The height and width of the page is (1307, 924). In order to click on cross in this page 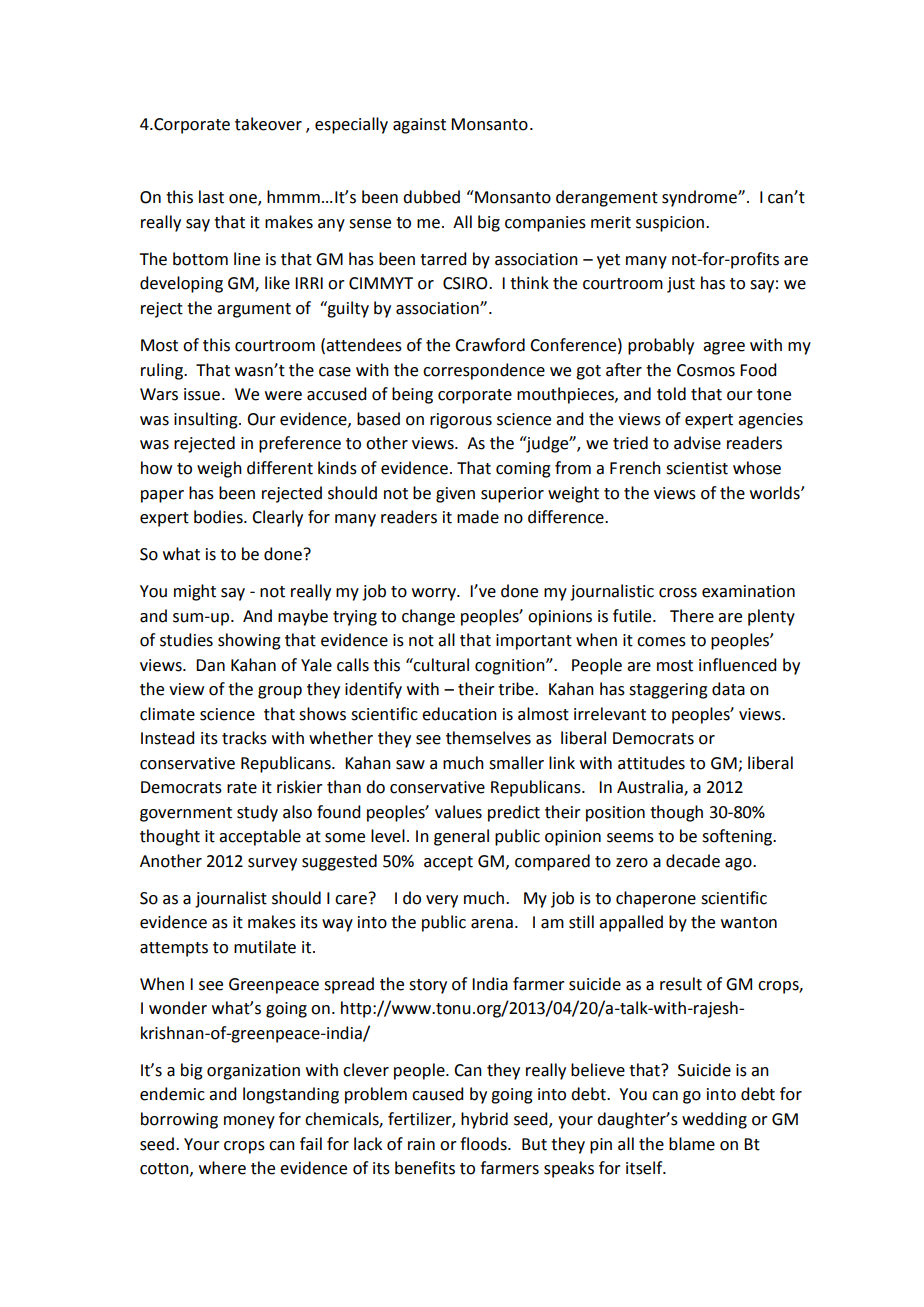, I will do `click(678, 593)`.
